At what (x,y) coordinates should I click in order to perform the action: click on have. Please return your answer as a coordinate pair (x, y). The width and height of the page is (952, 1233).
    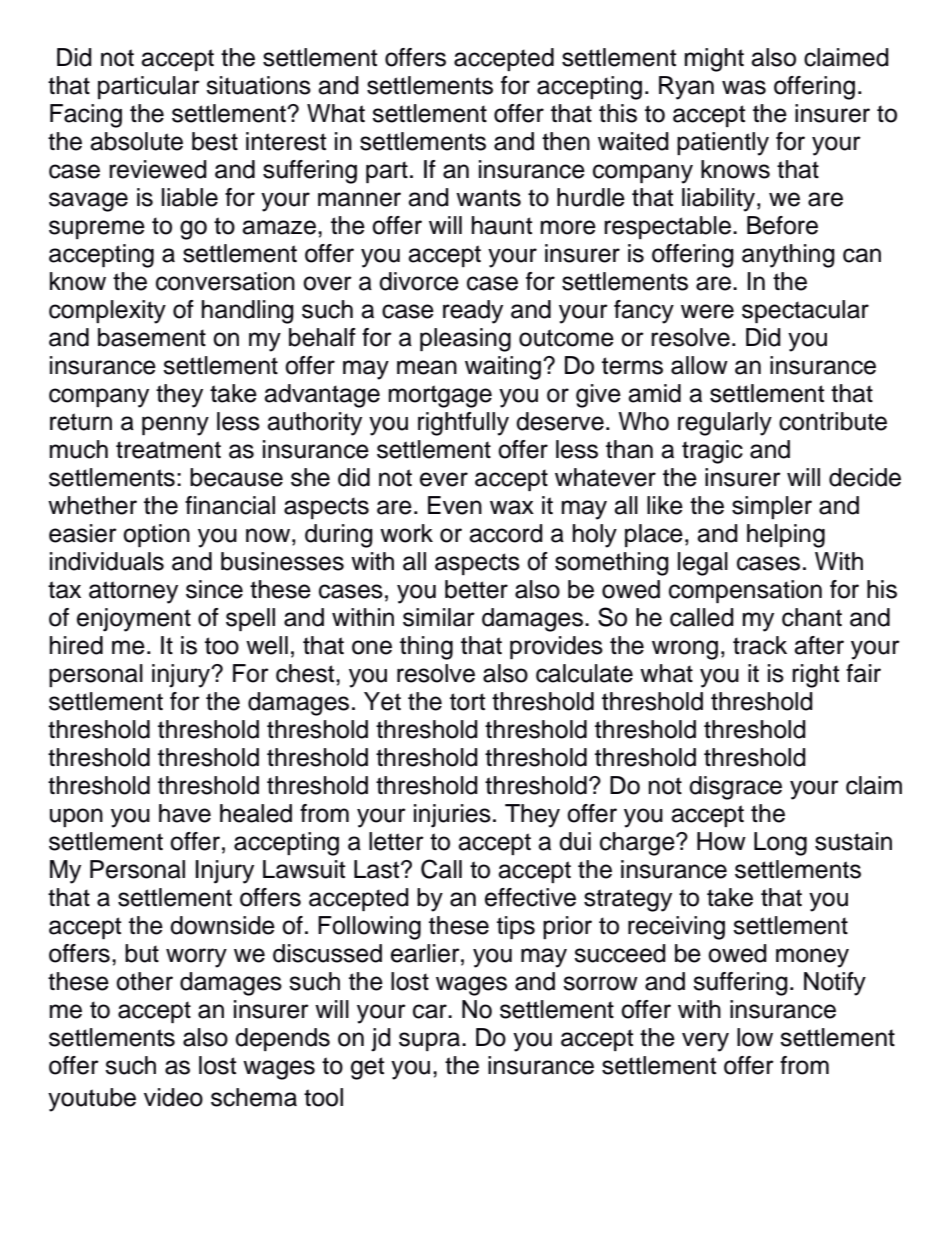
    Looking at the image, I should click on (185, 813).
